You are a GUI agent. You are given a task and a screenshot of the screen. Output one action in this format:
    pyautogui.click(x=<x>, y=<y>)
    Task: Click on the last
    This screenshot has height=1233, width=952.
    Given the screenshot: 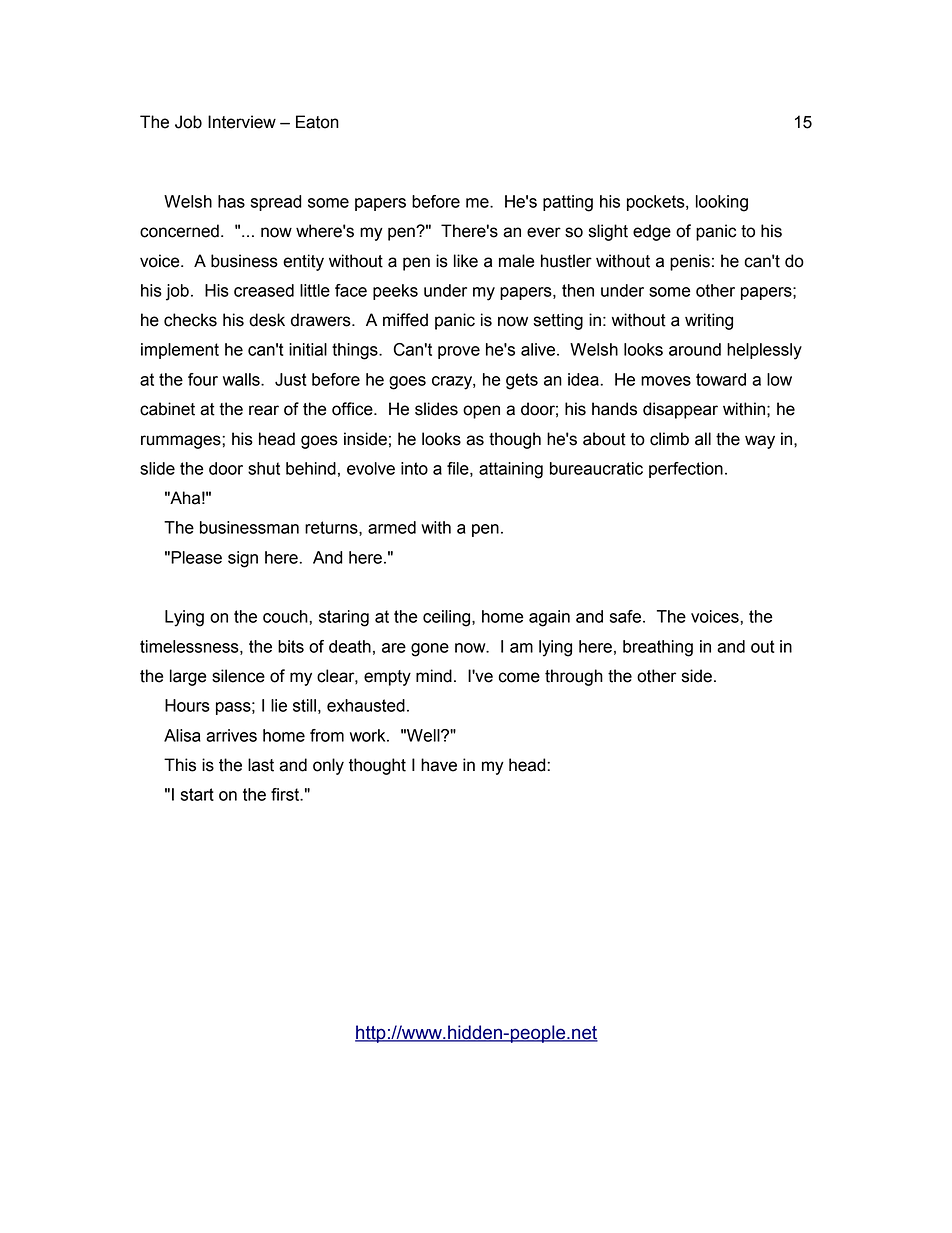 What is the action you would take?
    pyautogui.click(x=261, y=765)
